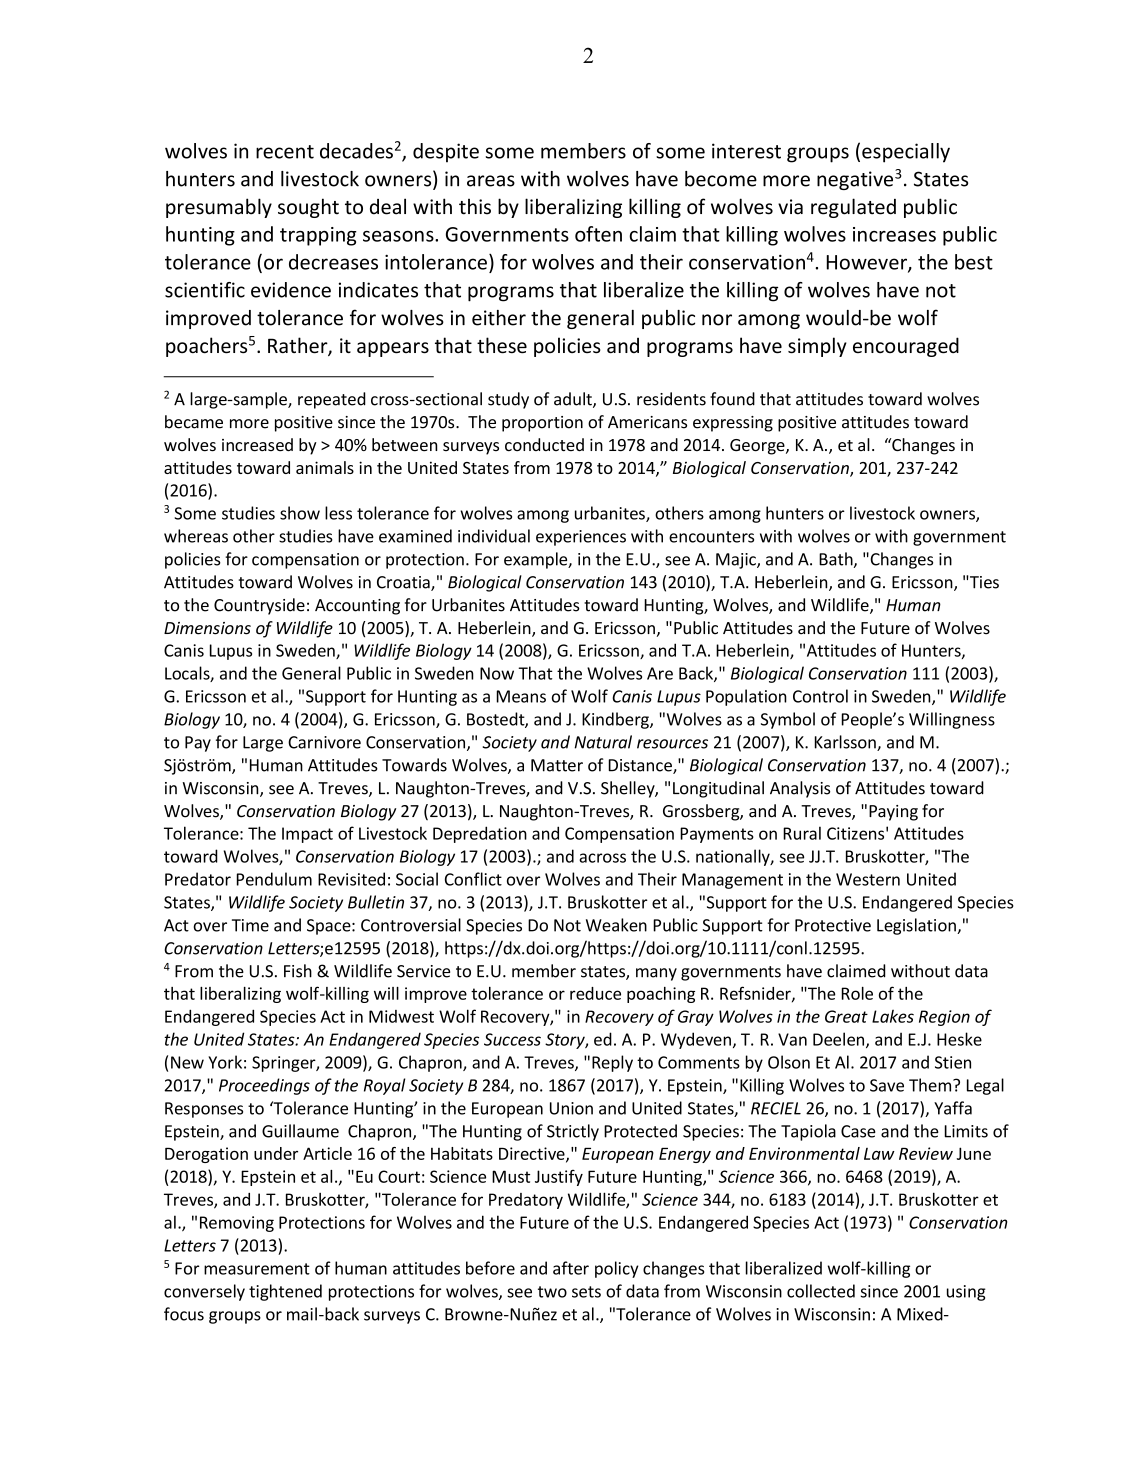 The image size is (1147, 1484). What do you see at coordinates (259, 606) in the screenshot?
I see `Countryside` at bounding box center [259, 606].
